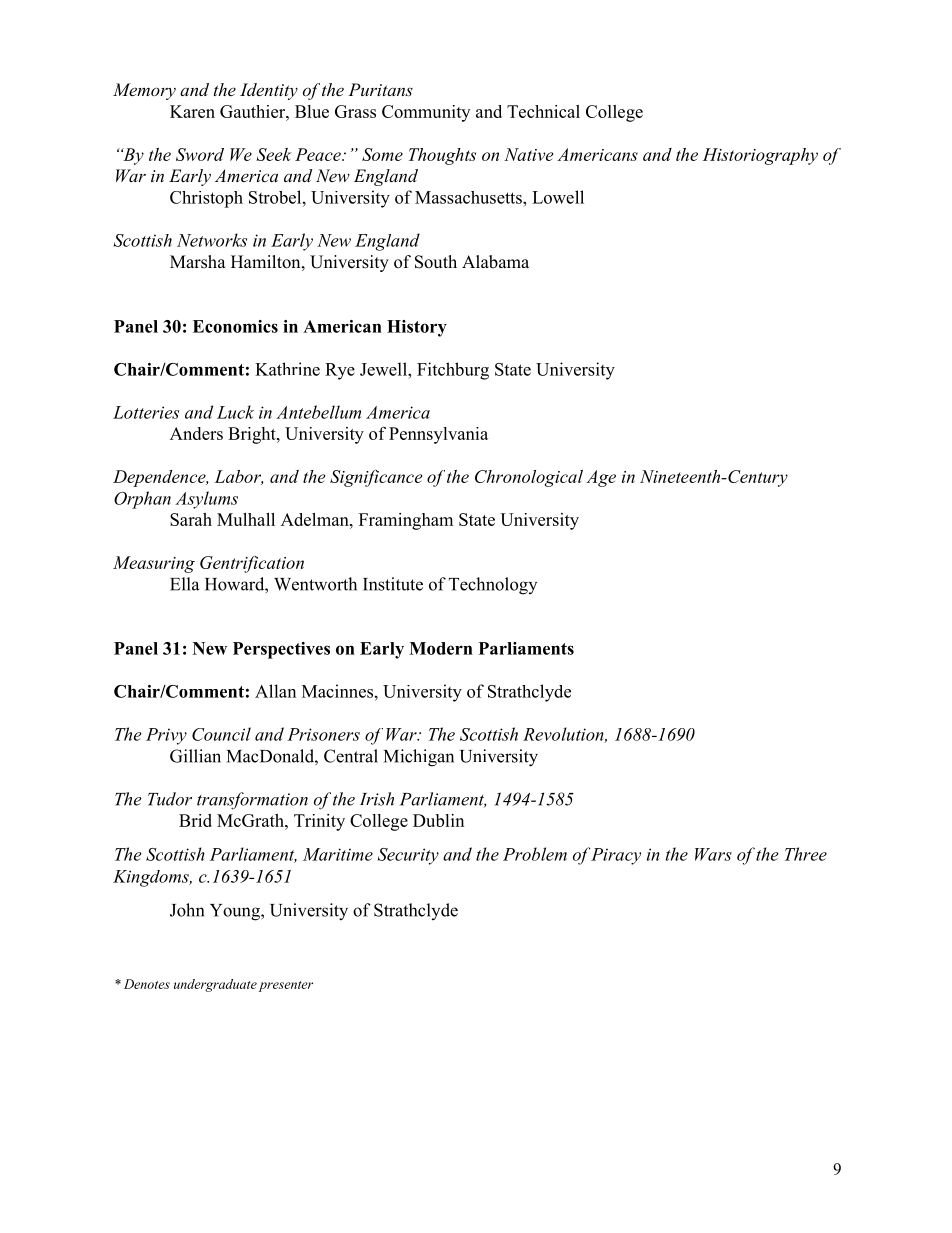 The image size is (952, 1233). What do you see at coordinates (426, 113) in the image?
I see `Community` at bounding box center [426, 113].
